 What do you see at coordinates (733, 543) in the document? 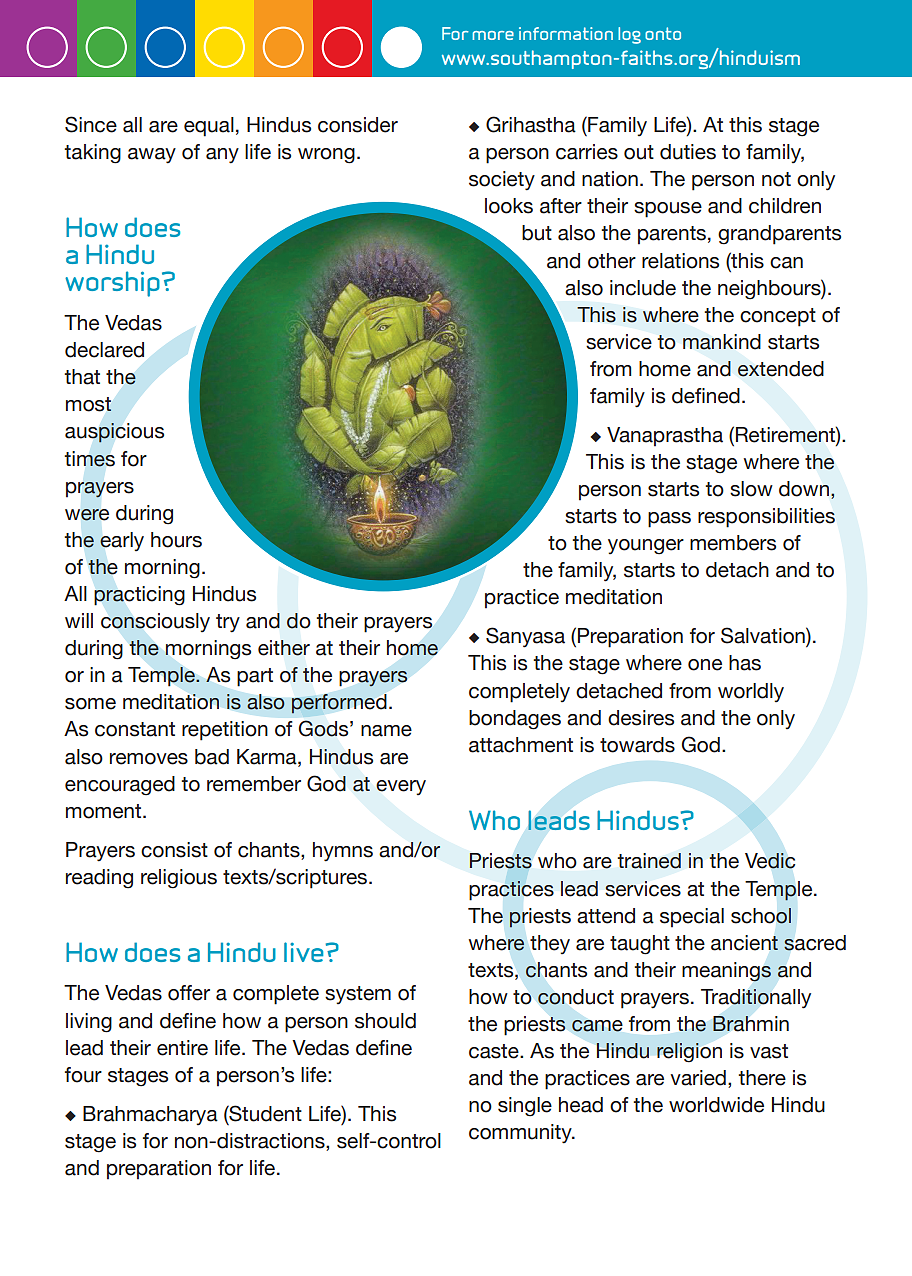
I see `members` at bounding box center [733, 543].
